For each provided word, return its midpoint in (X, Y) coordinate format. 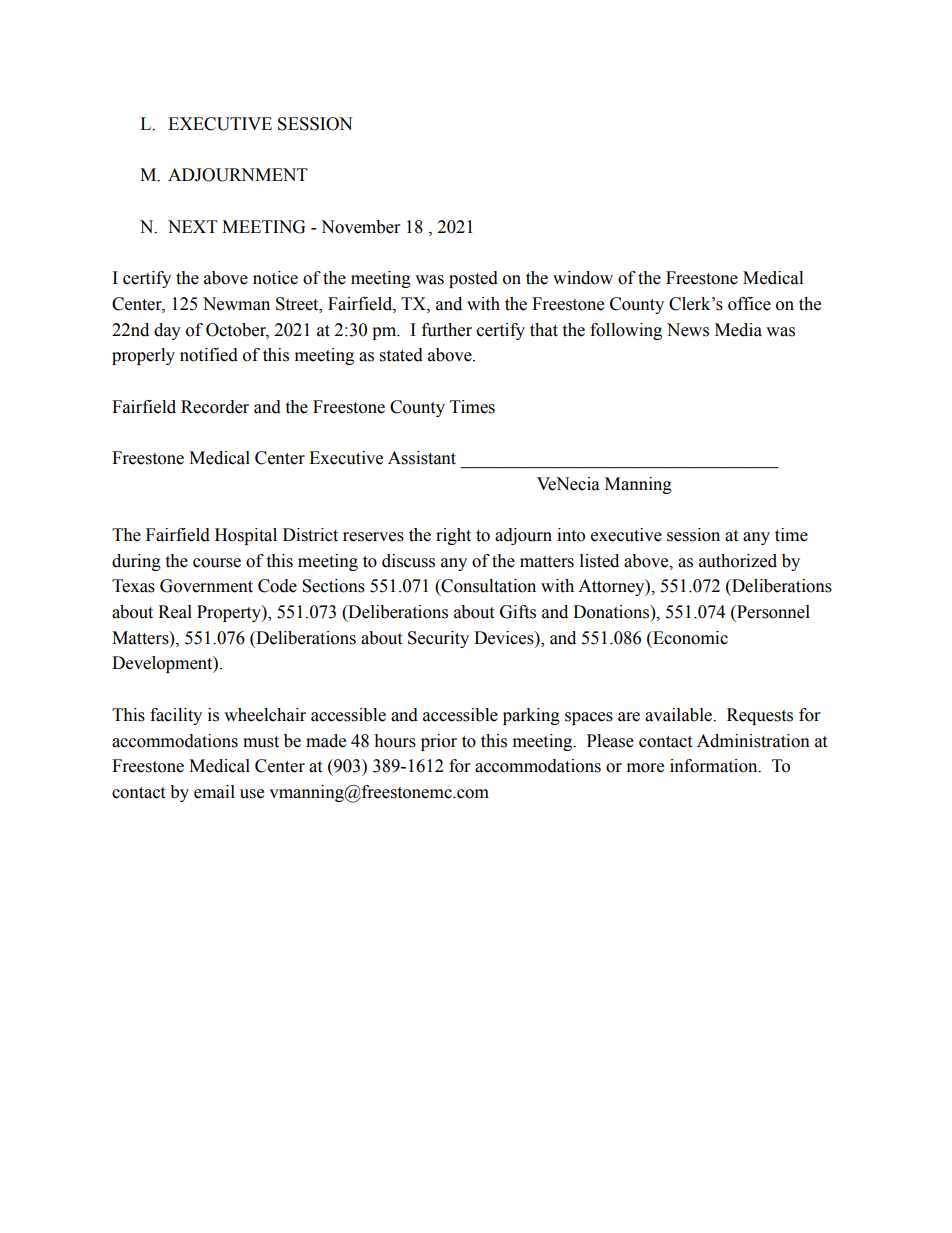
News (688, 330)
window (583, 278)
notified (209, 355)
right (453, 536)
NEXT (193, 226)
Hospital (246, 536)
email (214, 792)
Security (438, 639)
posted (473, 279)
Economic (689, 638)
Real (175, 612)
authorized (738, 561)
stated (401, 355)
